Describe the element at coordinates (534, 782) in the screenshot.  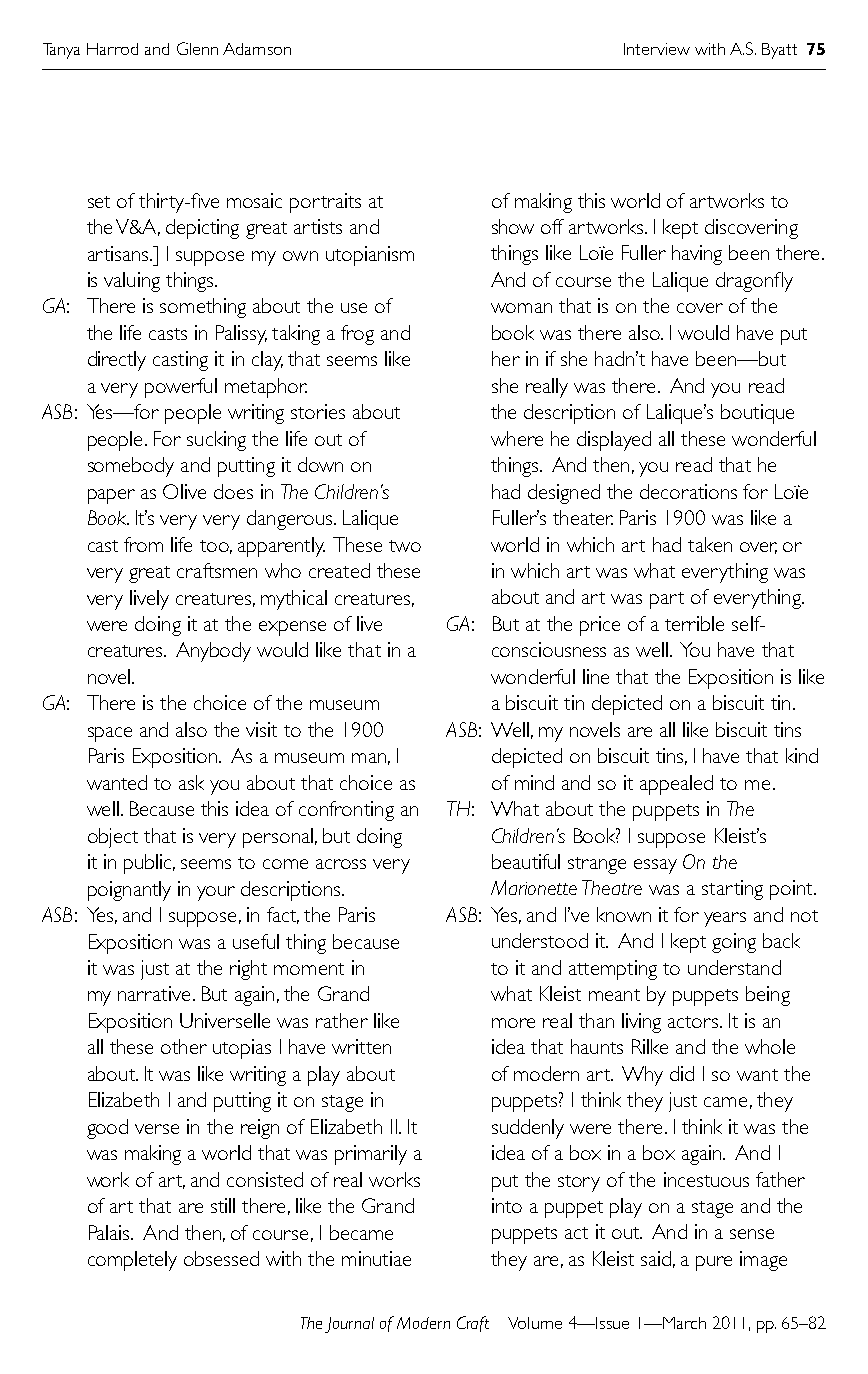
I see `mind` at that location.
